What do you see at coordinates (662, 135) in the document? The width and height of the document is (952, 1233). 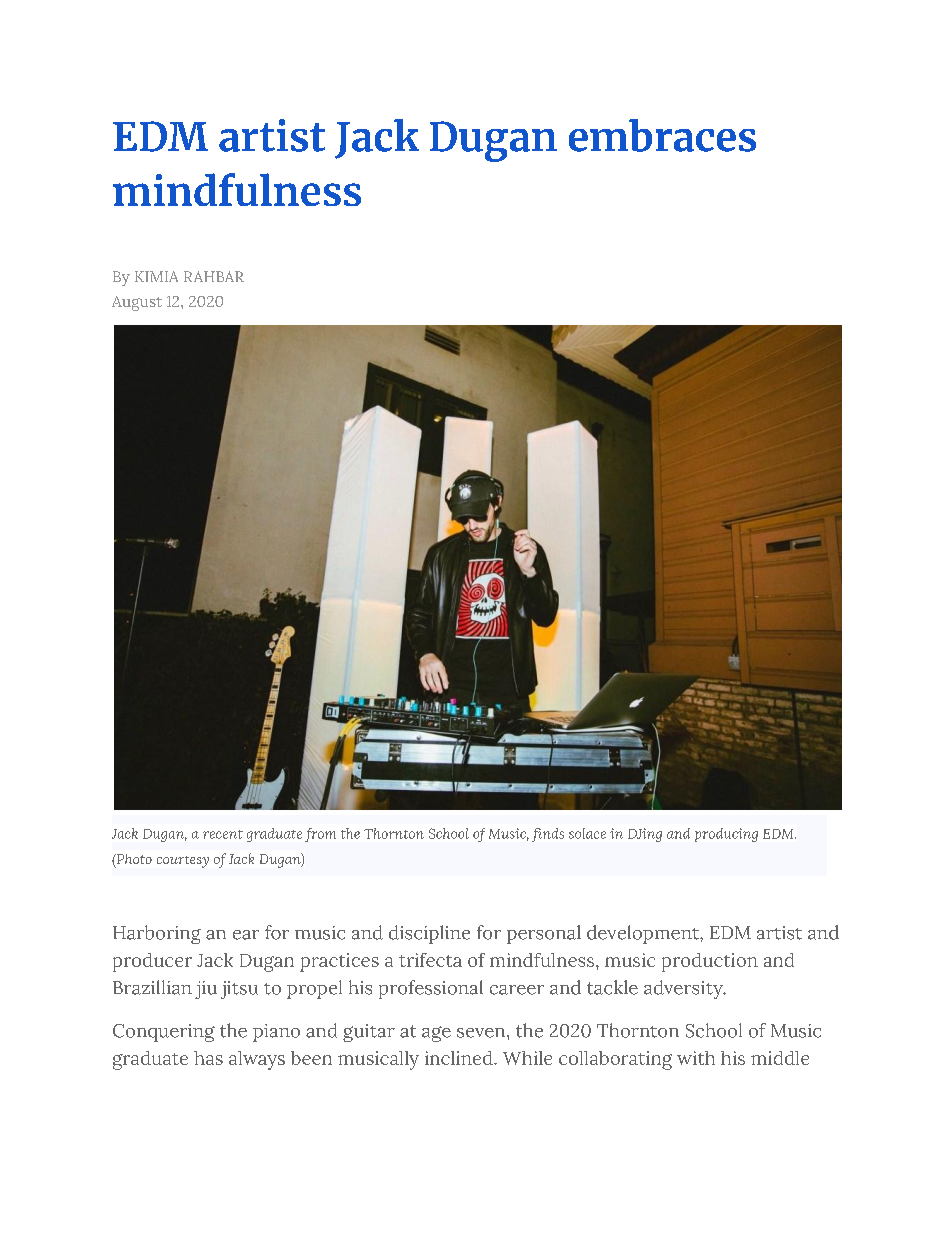 I see `embraces` at bounding box center [662, 135].
